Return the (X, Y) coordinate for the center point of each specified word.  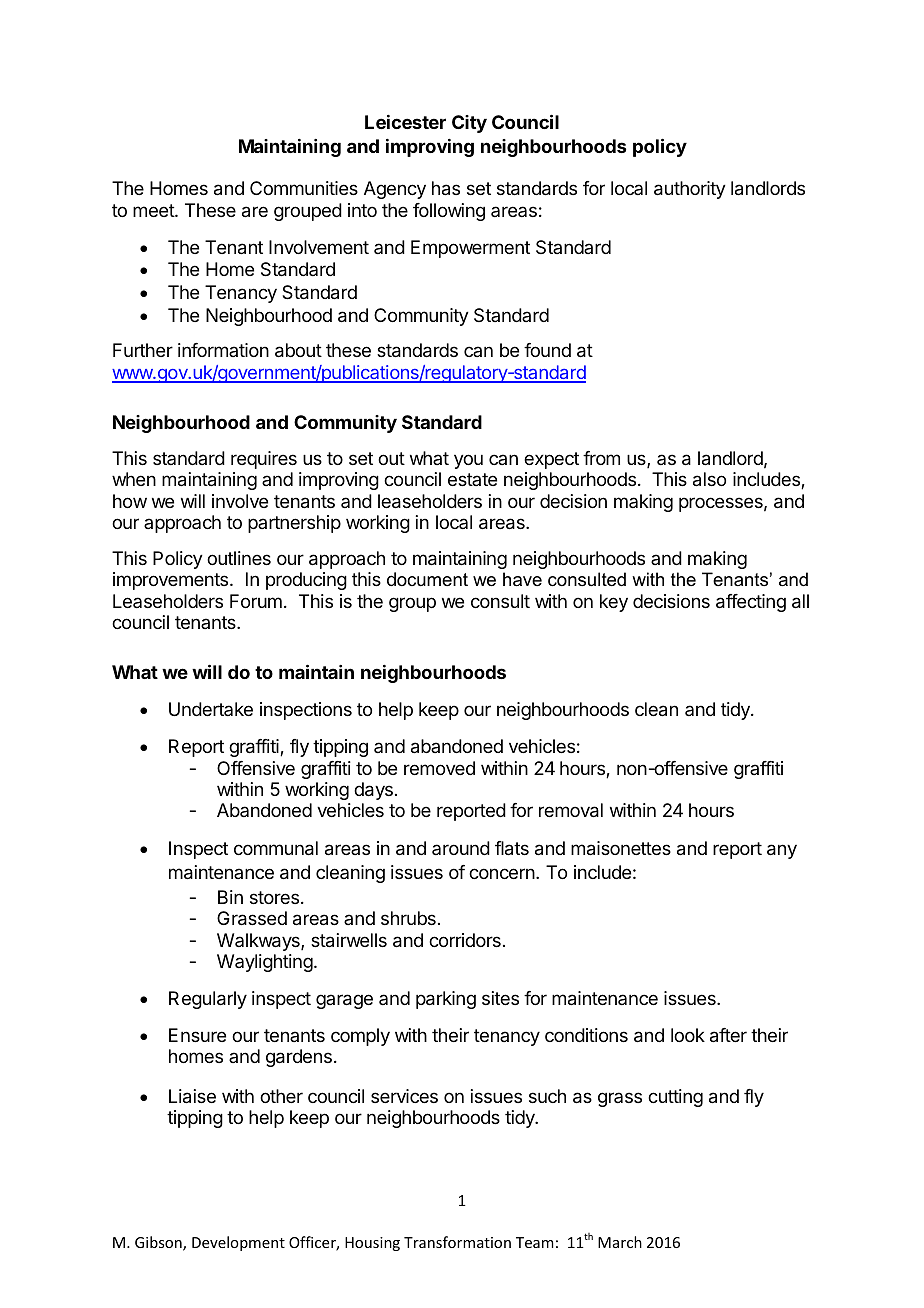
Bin (230, 897)
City (469, 124)
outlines (239, 558)
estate (472, 479)
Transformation (457, 1242)
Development (238, 1243)
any (782, 851)
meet (154, 210)
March (620, 1242)
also (709, 479)
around (461, 848)
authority (690, 190)
